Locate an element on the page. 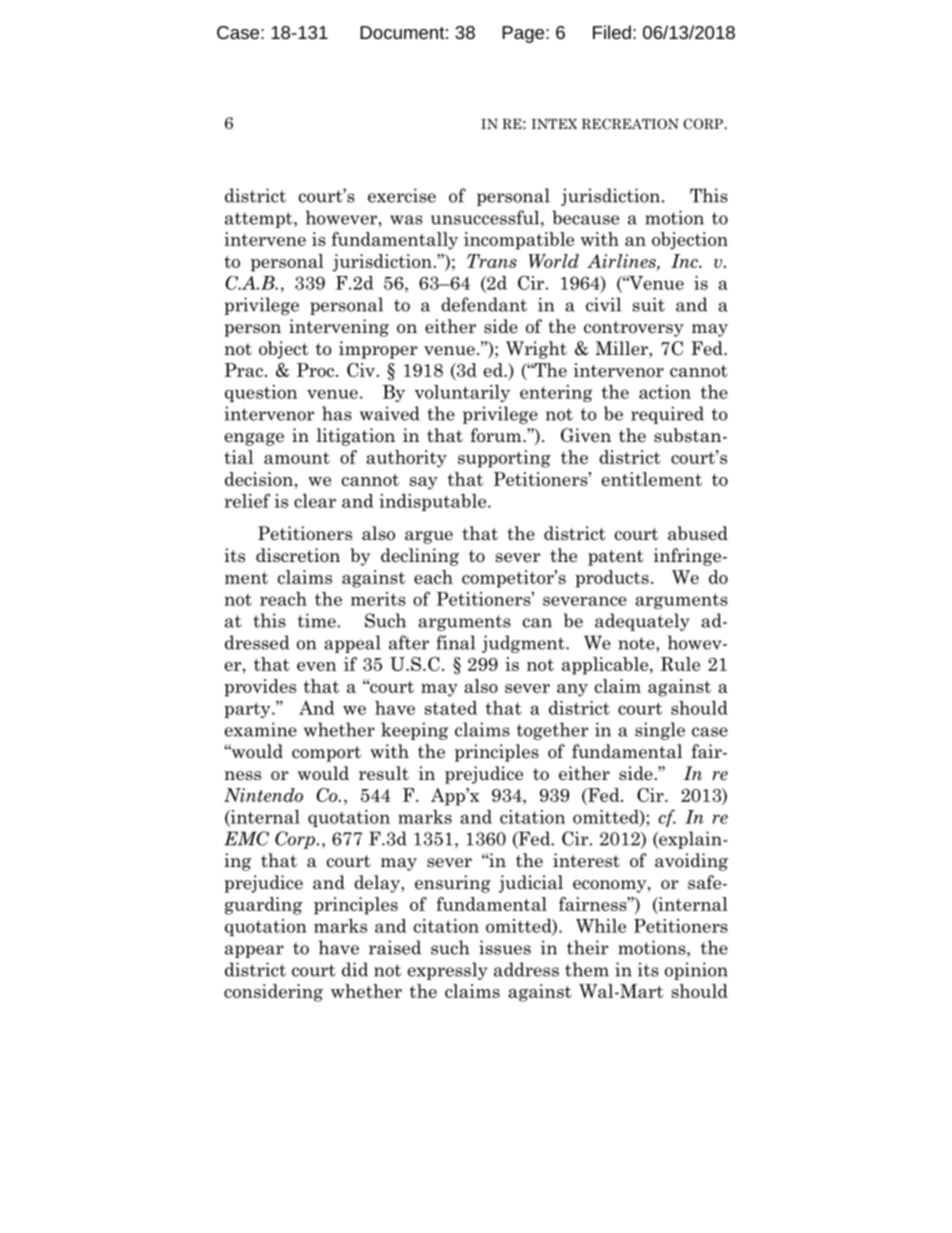  Filed is located at coordinates (612, 32).
